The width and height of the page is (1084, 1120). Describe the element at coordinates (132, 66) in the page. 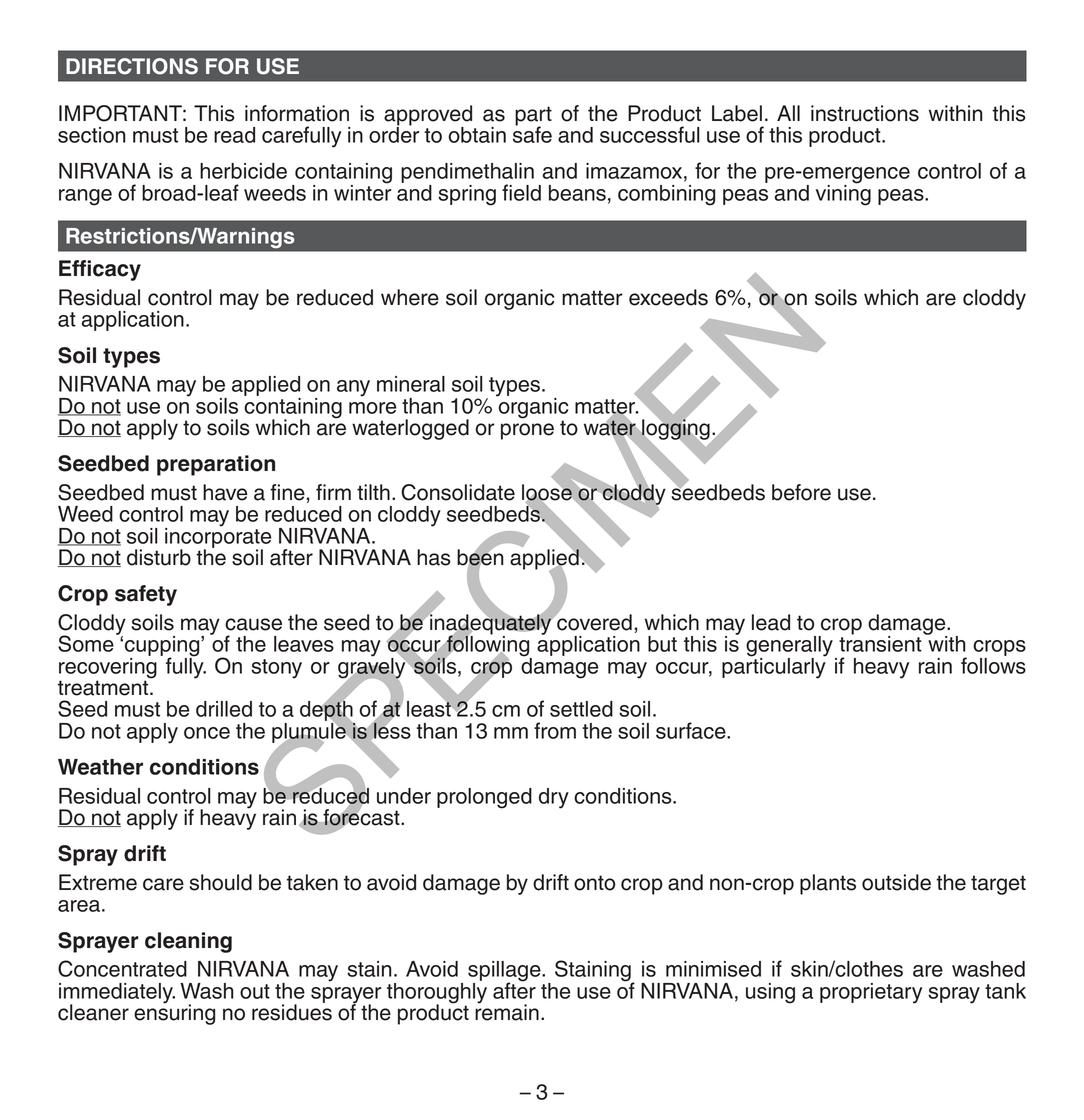

I see `DIRECTIONS` at that location.
